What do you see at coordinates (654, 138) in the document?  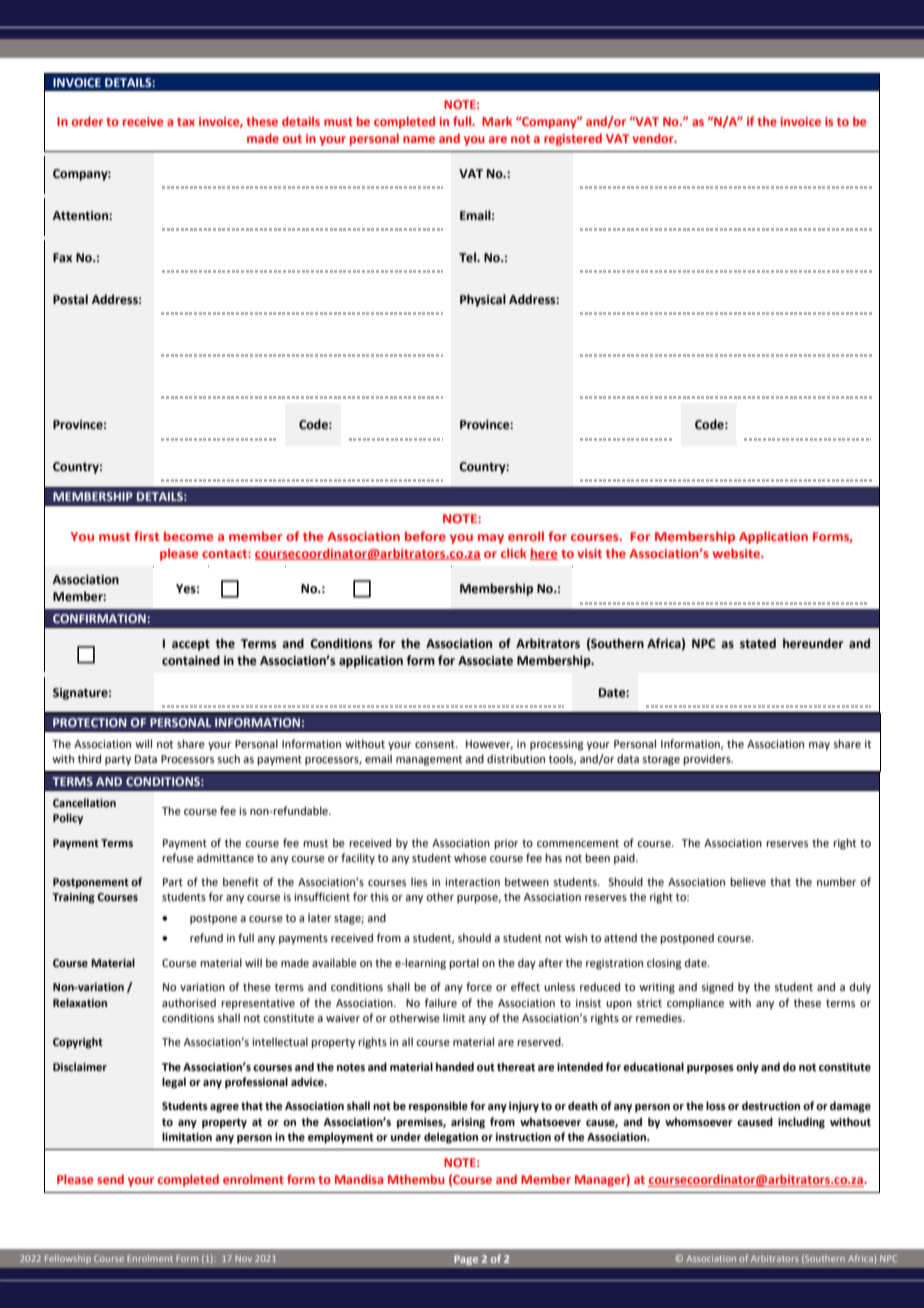 I see `vendor` at bounding box center [654, 138].
